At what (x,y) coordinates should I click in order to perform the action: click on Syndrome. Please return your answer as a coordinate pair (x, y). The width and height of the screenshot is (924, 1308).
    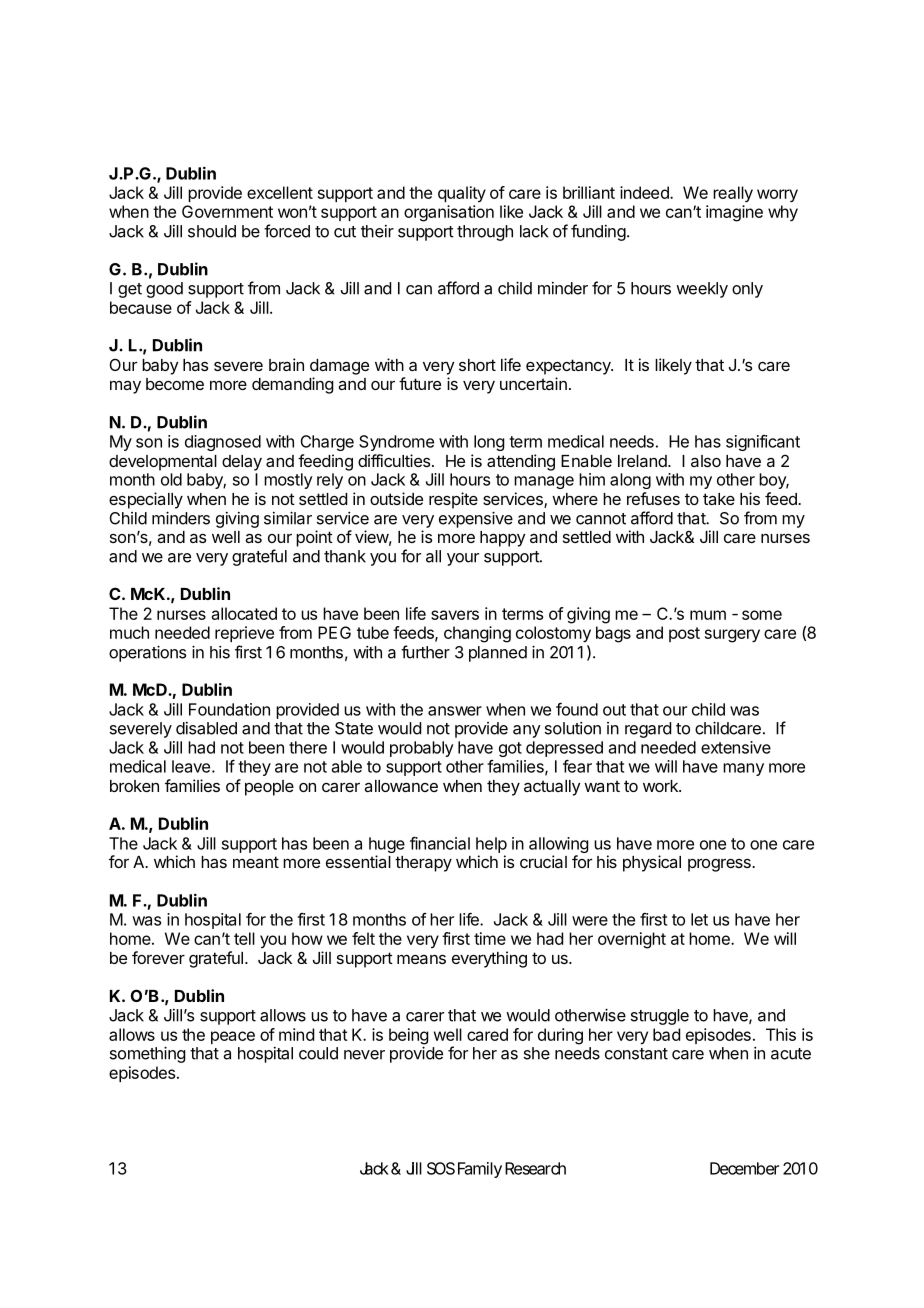
    Looking at the image, I should click on (396, 443).
